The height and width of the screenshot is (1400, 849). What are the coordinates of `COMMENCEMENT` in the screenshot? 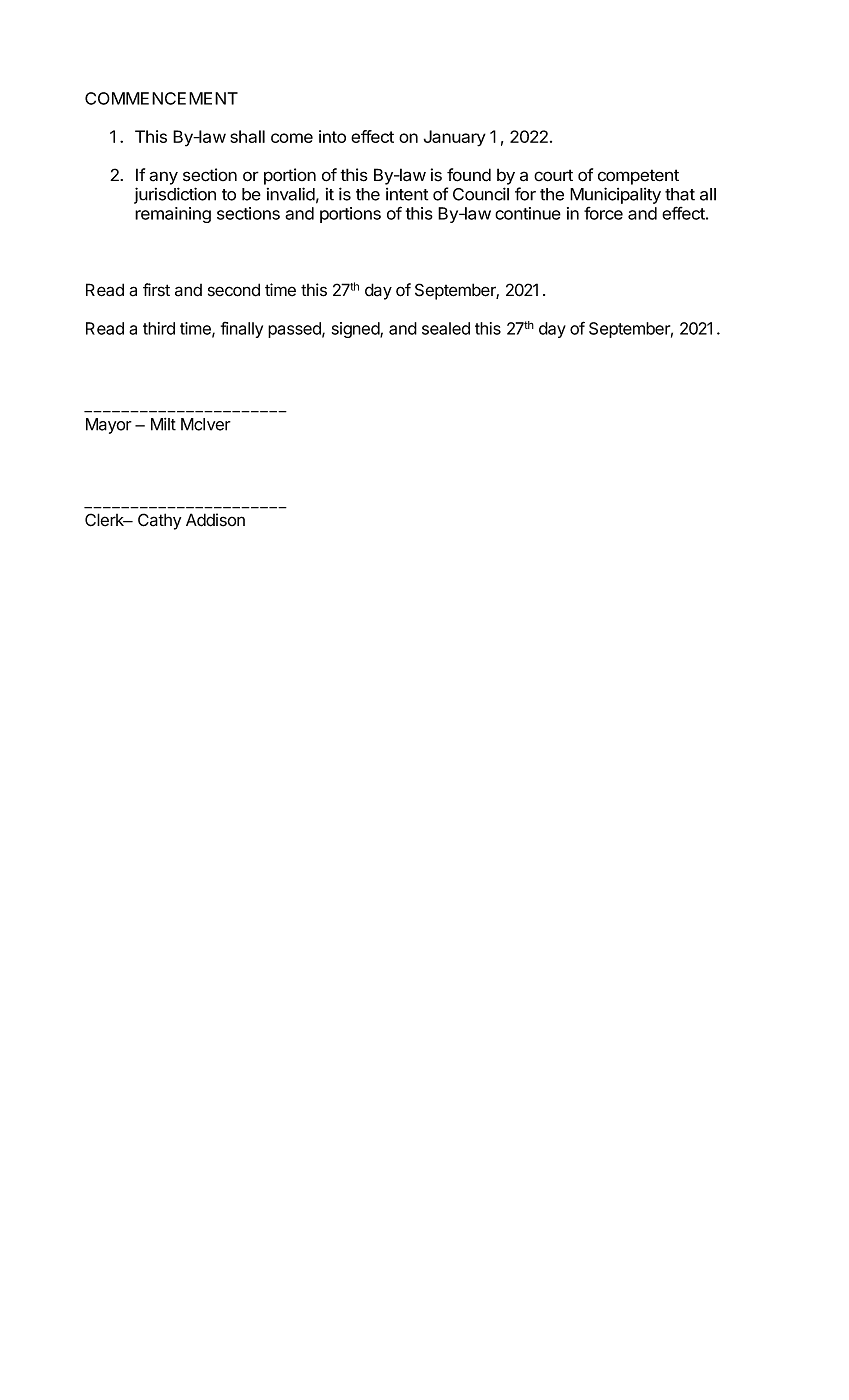 It's located at (161, 98).
